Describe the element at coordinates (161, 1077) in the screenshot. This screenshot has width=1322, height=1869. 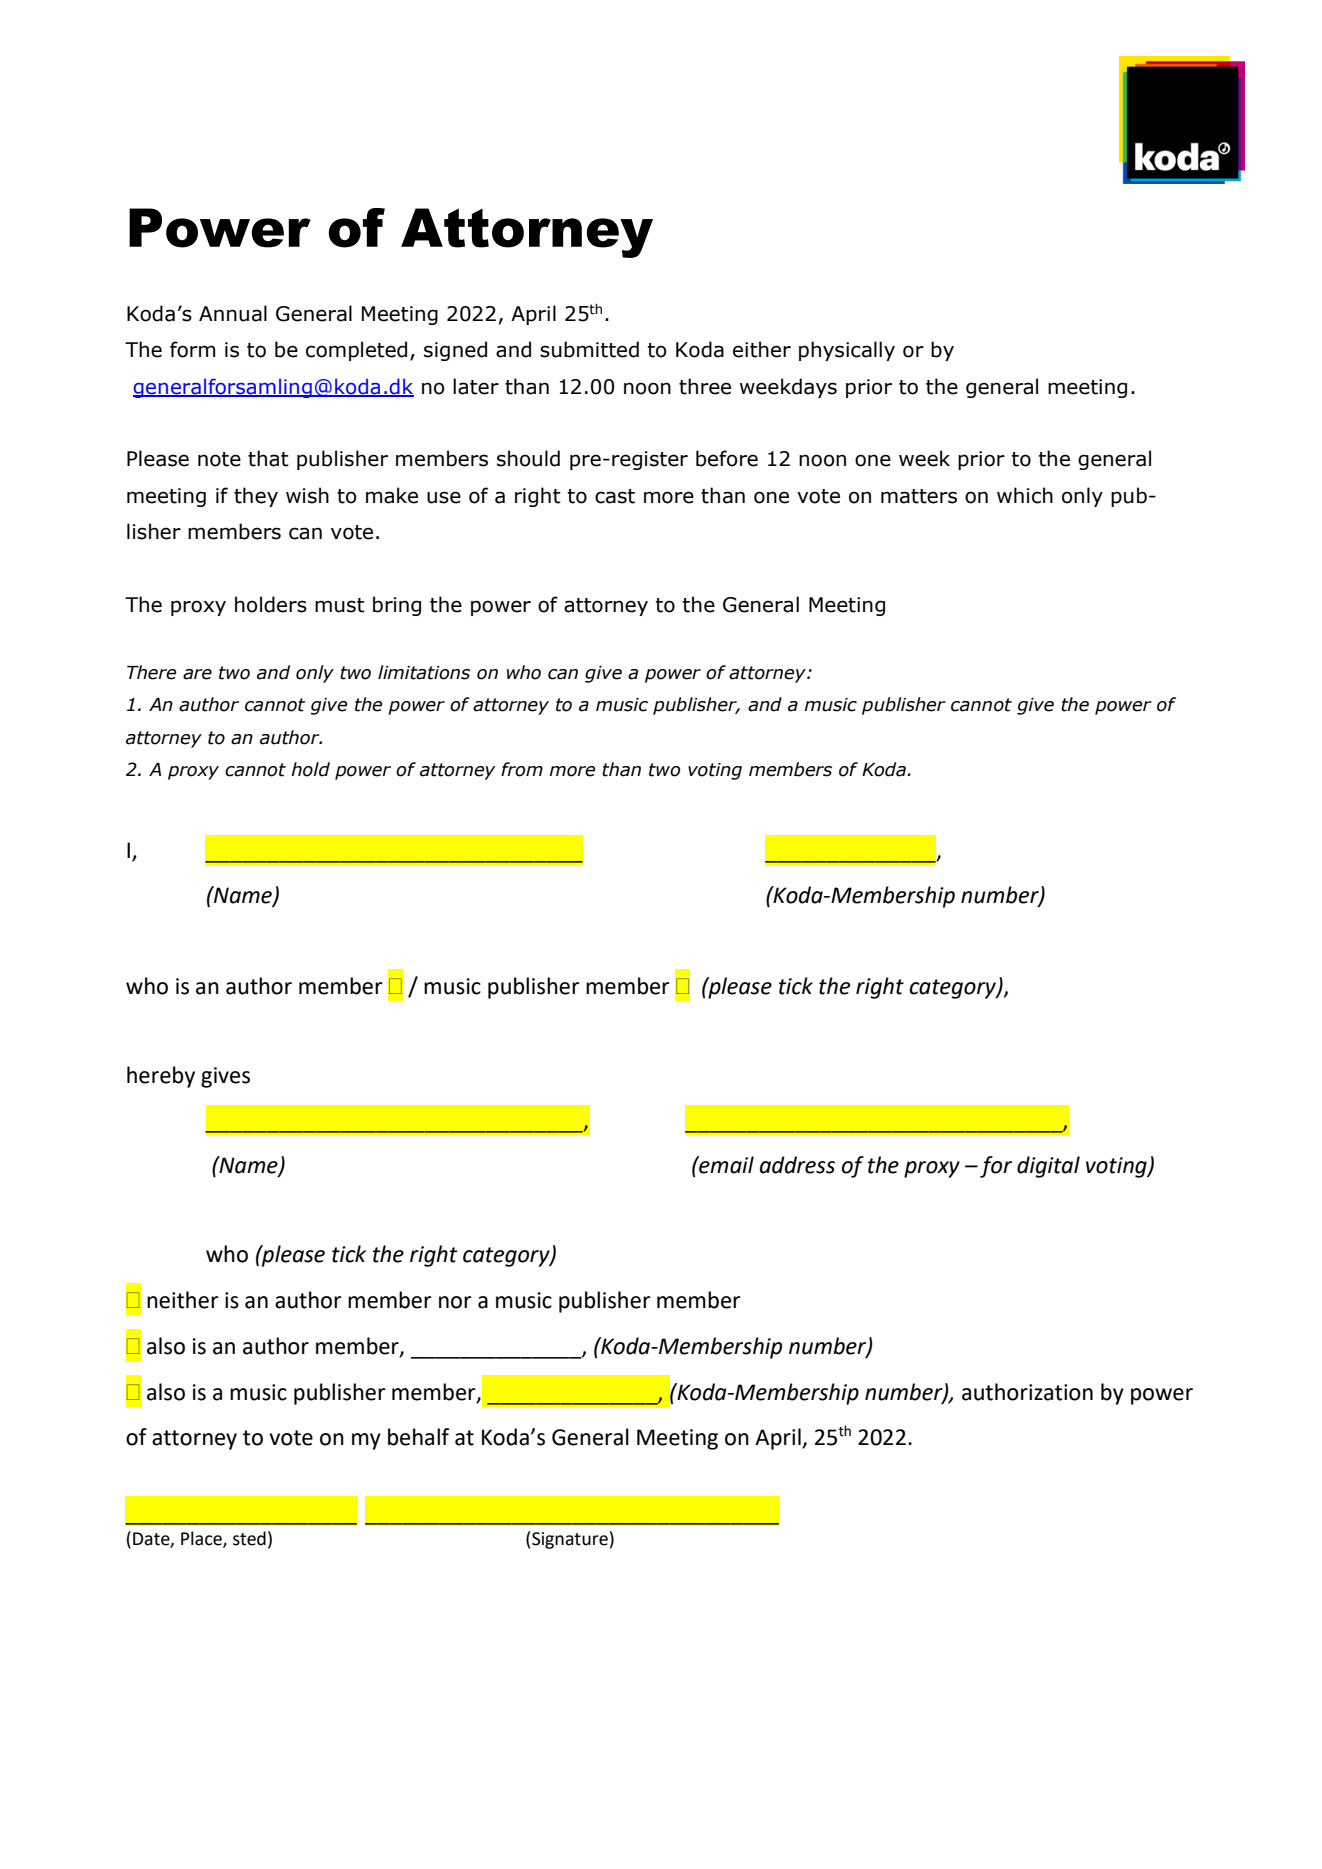
I see `hereby` at that location.
